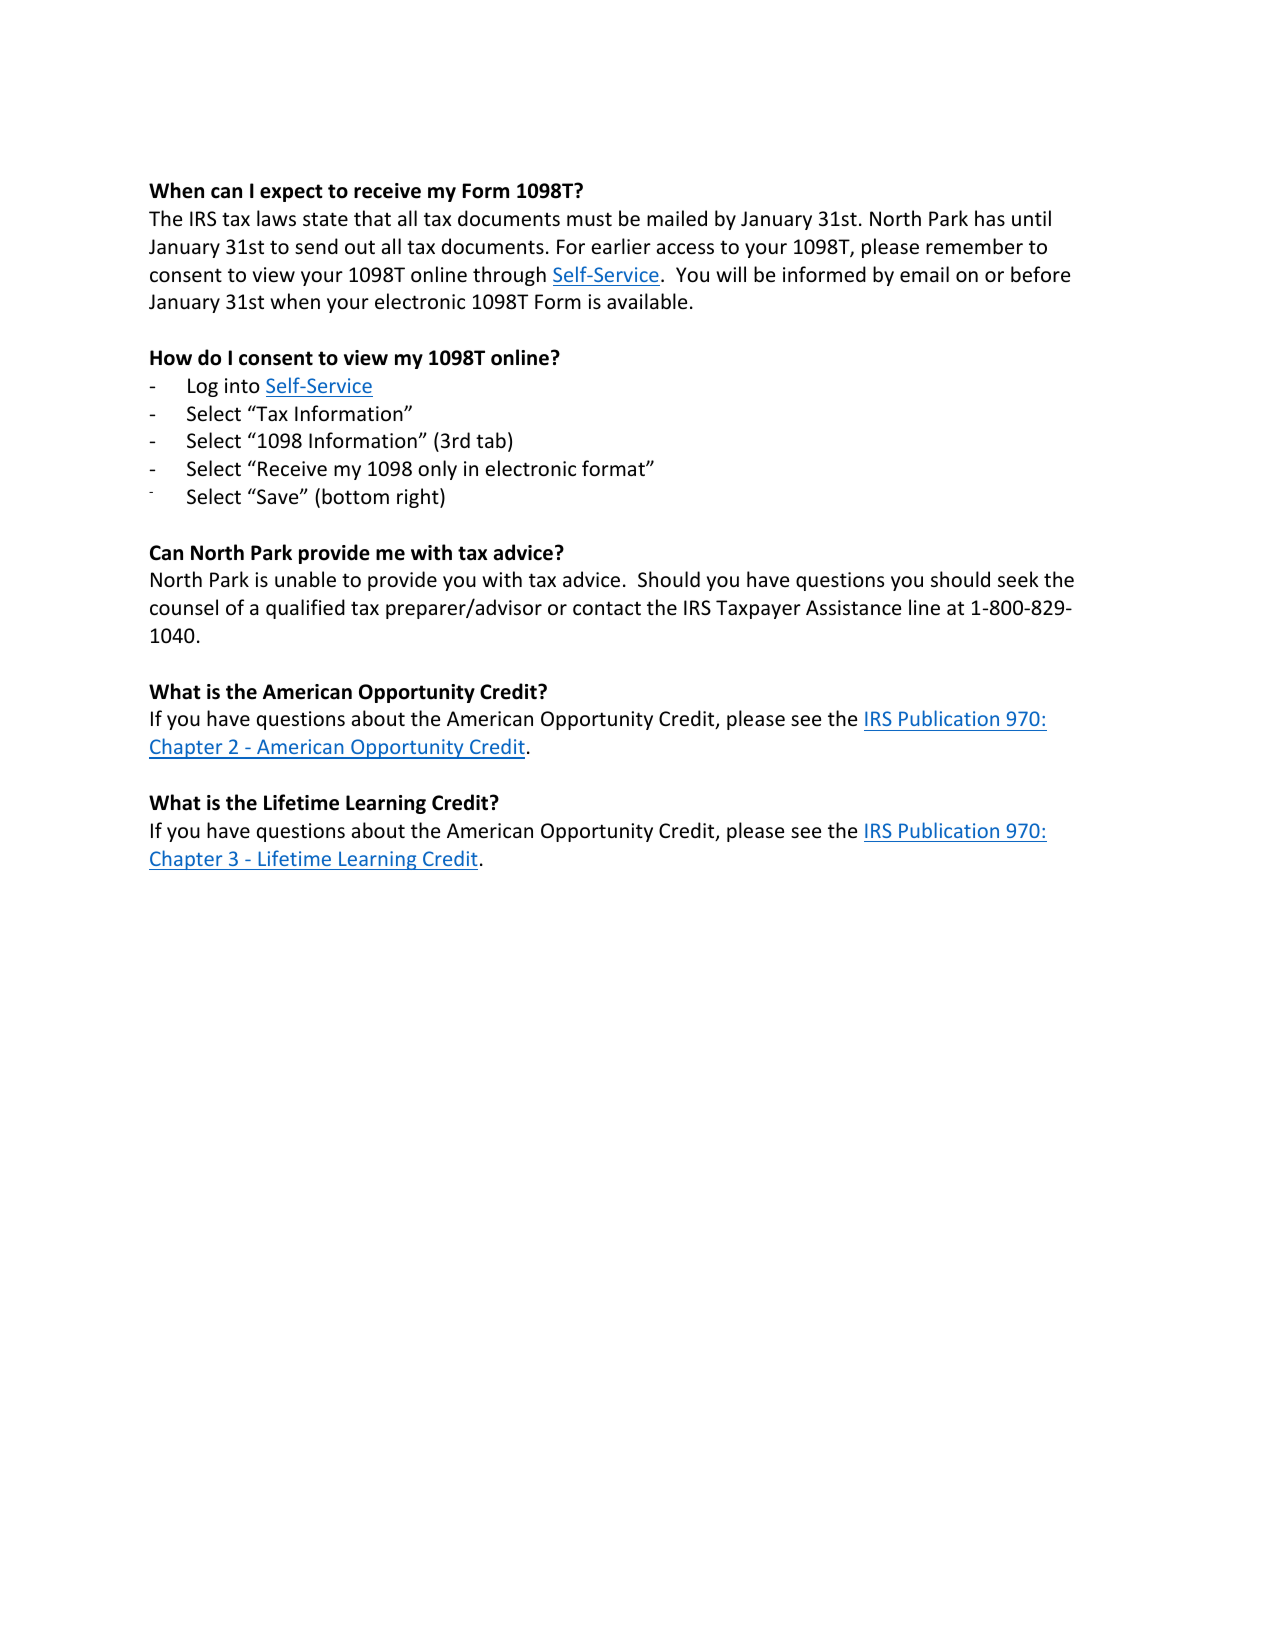 The width and height of the screenshot is (1267, 1640). What do you see at coordinates (647, 301) in the screenshot?
I see `available` at bounding box center [647, 301].
